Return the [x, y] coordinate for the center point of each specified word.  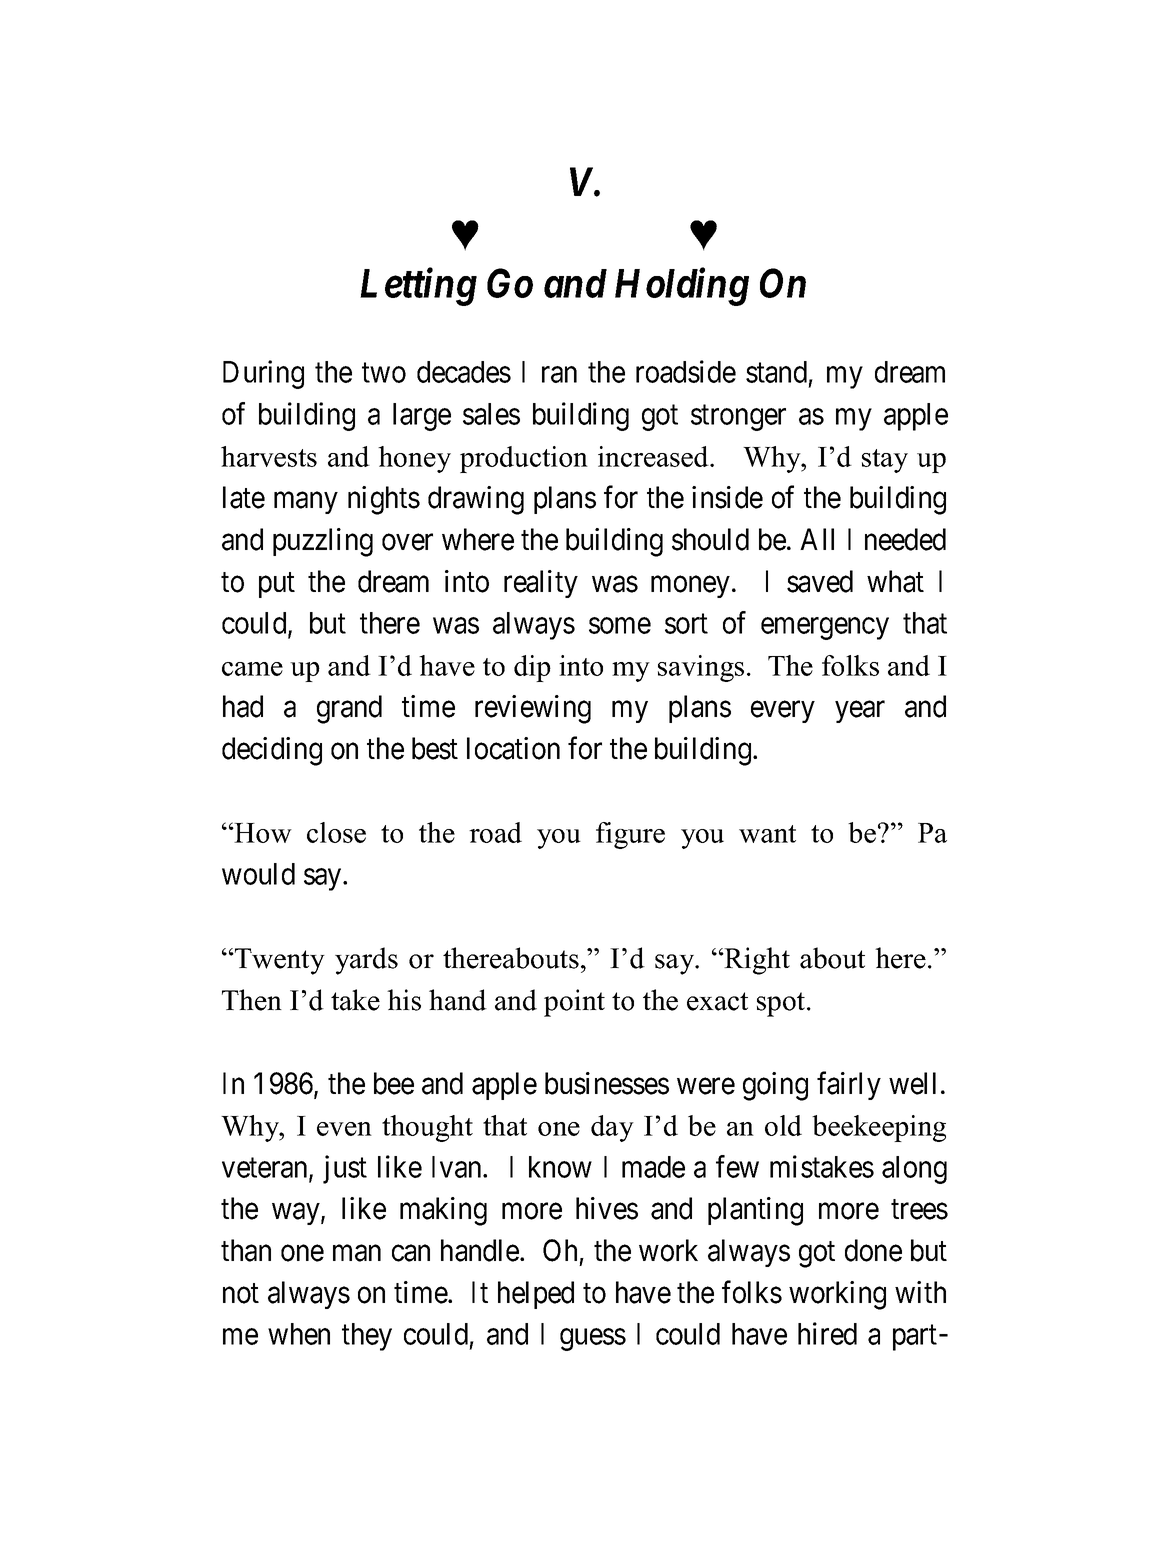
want [767, 834]
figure [630, 835]
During [263, 374]
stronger [738, 418]
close [336, 832]
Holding [682, 287]
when [299, 1334]
